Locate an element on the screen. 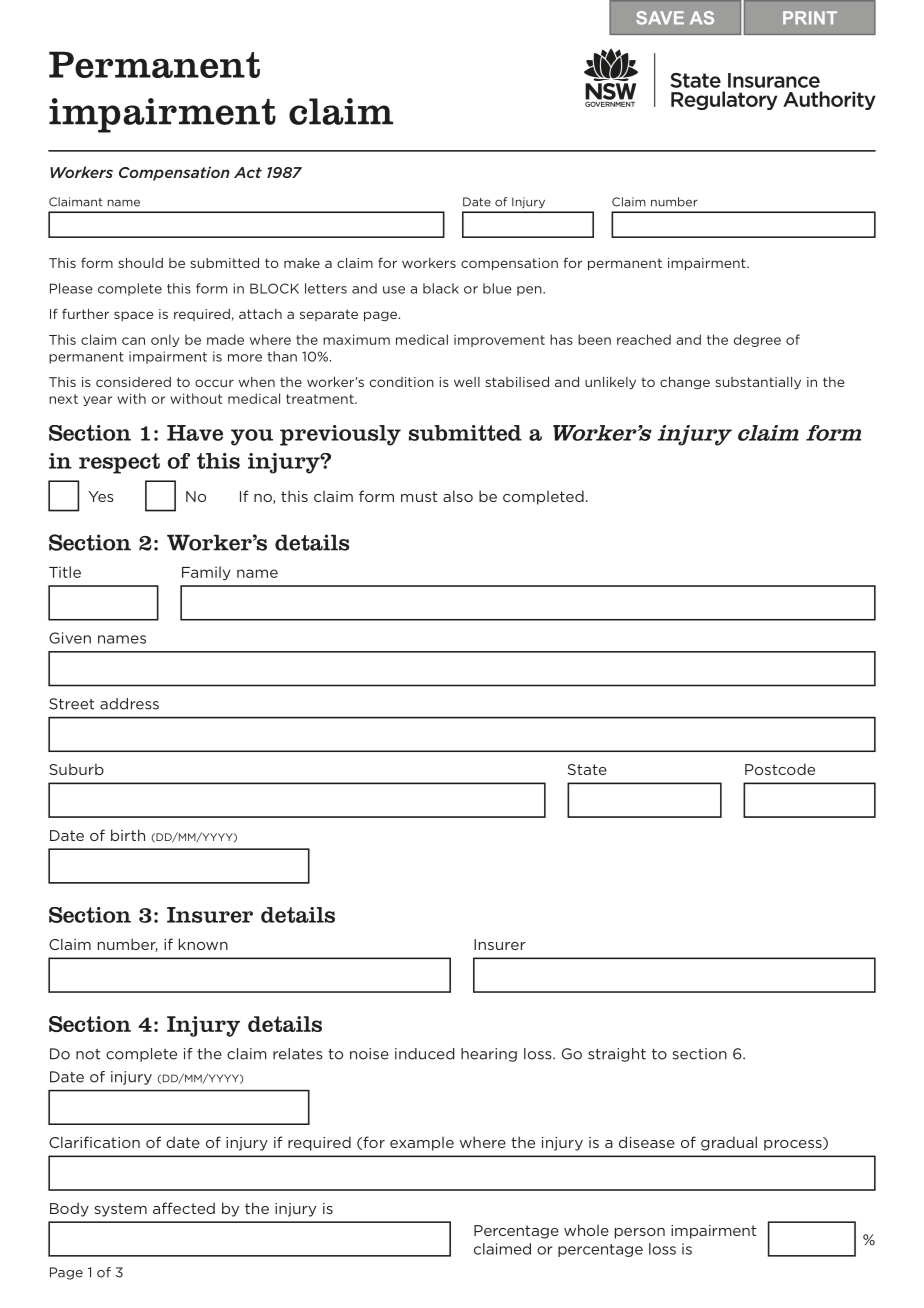  example is located at coordinates (422, 1143).
